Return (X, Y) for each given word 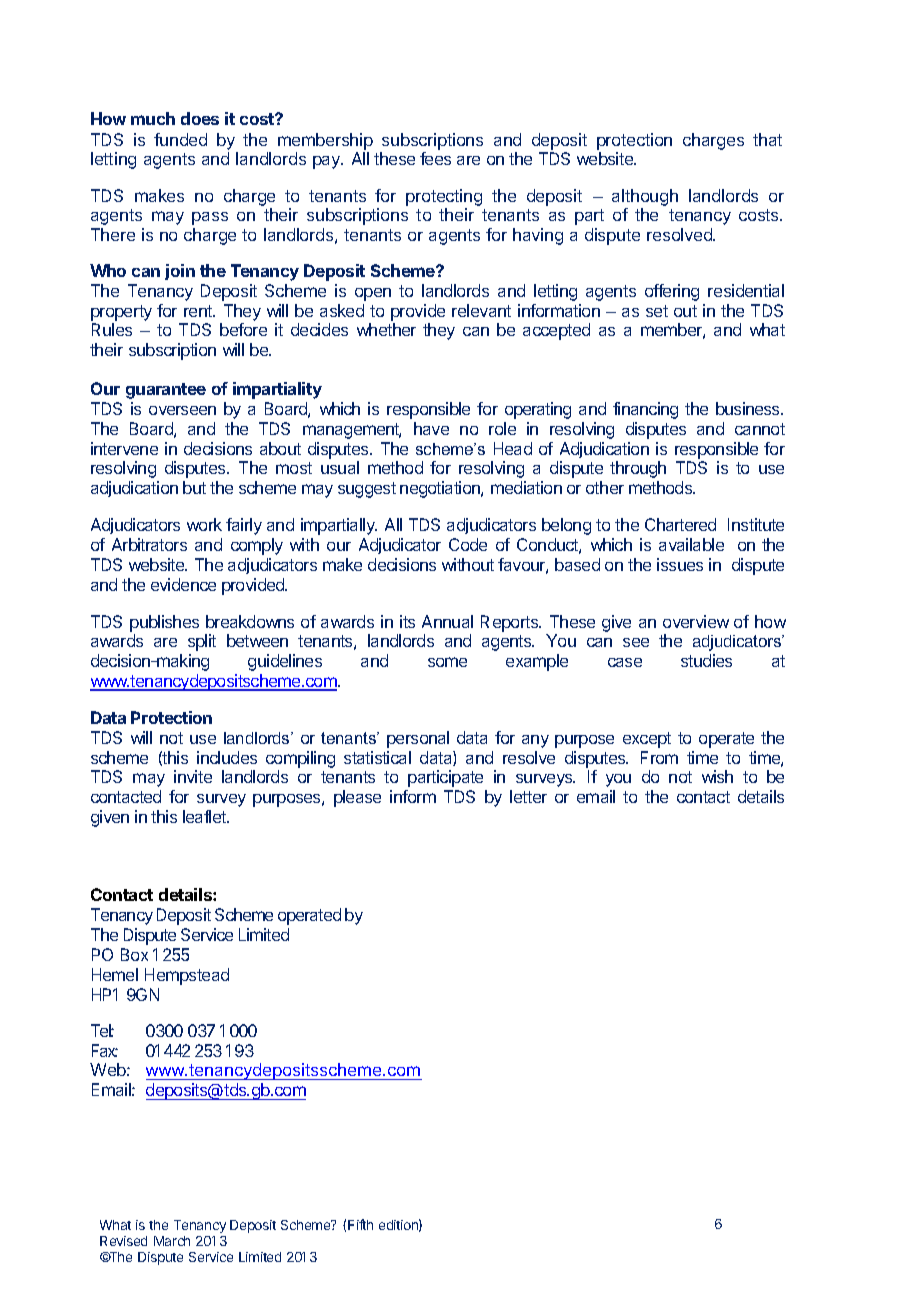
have (431, 428)
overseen (182, 410)
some (447, 662)
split (202, 642)
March (172, 1241)
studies (706, 660)
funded (180, 139)
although (645, 197)
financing (645, 410)
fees (435, 158)
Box (134, 954)
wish (717, 776)
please (357, 798)
